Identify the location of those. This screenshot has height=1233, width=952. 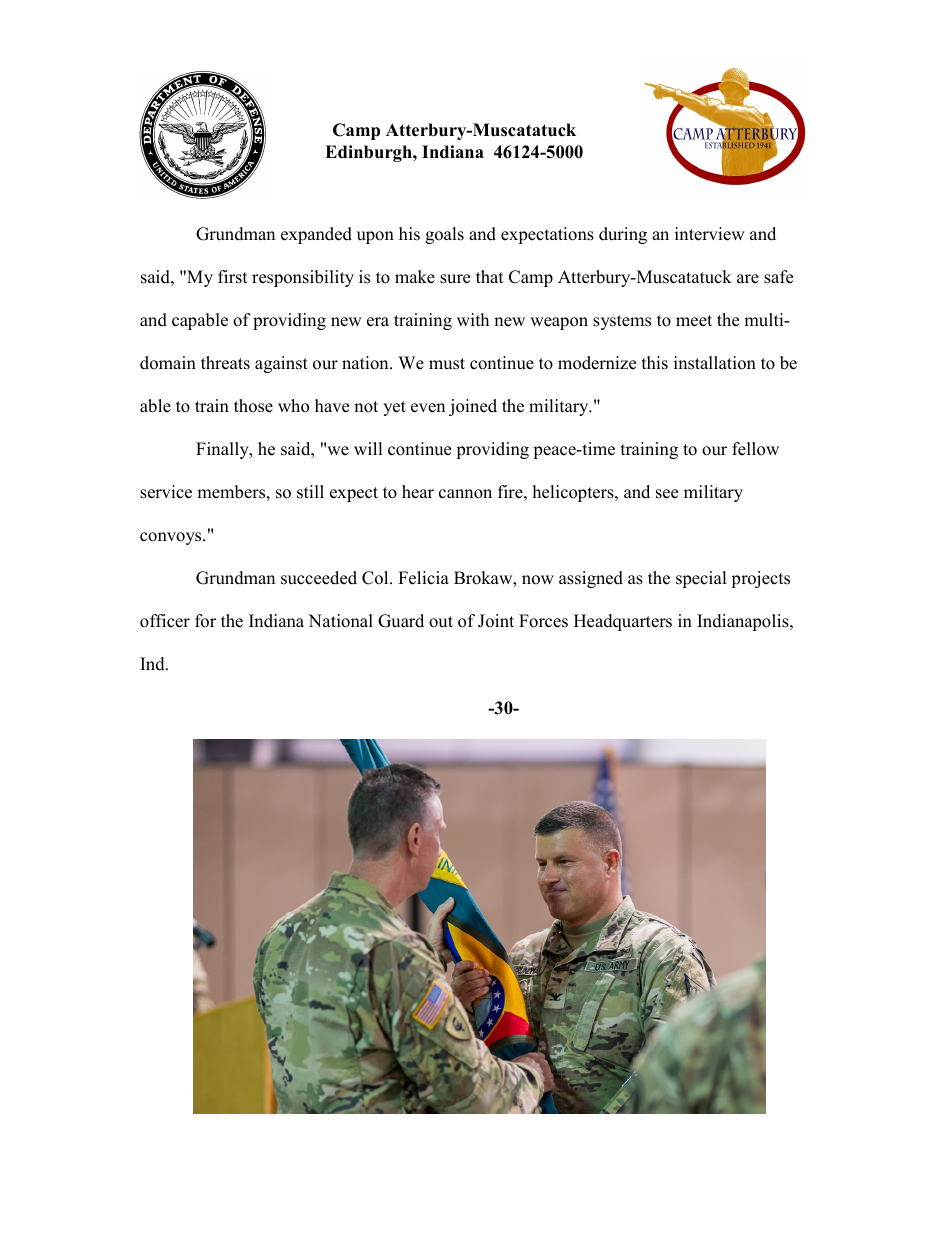
(253, 406).
